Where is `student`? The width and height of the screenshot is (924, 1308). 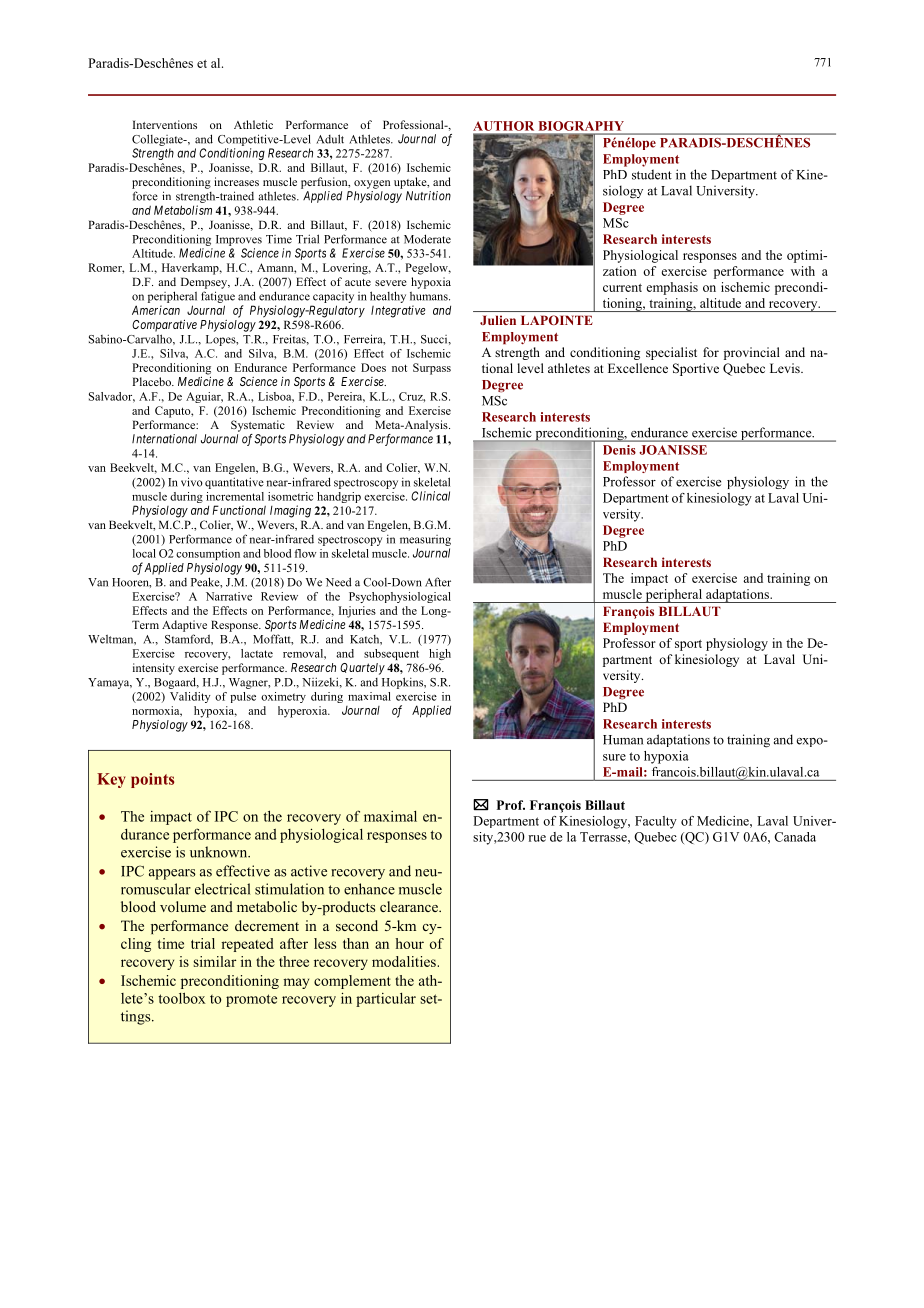
student is located at coordinates (652, 174).
